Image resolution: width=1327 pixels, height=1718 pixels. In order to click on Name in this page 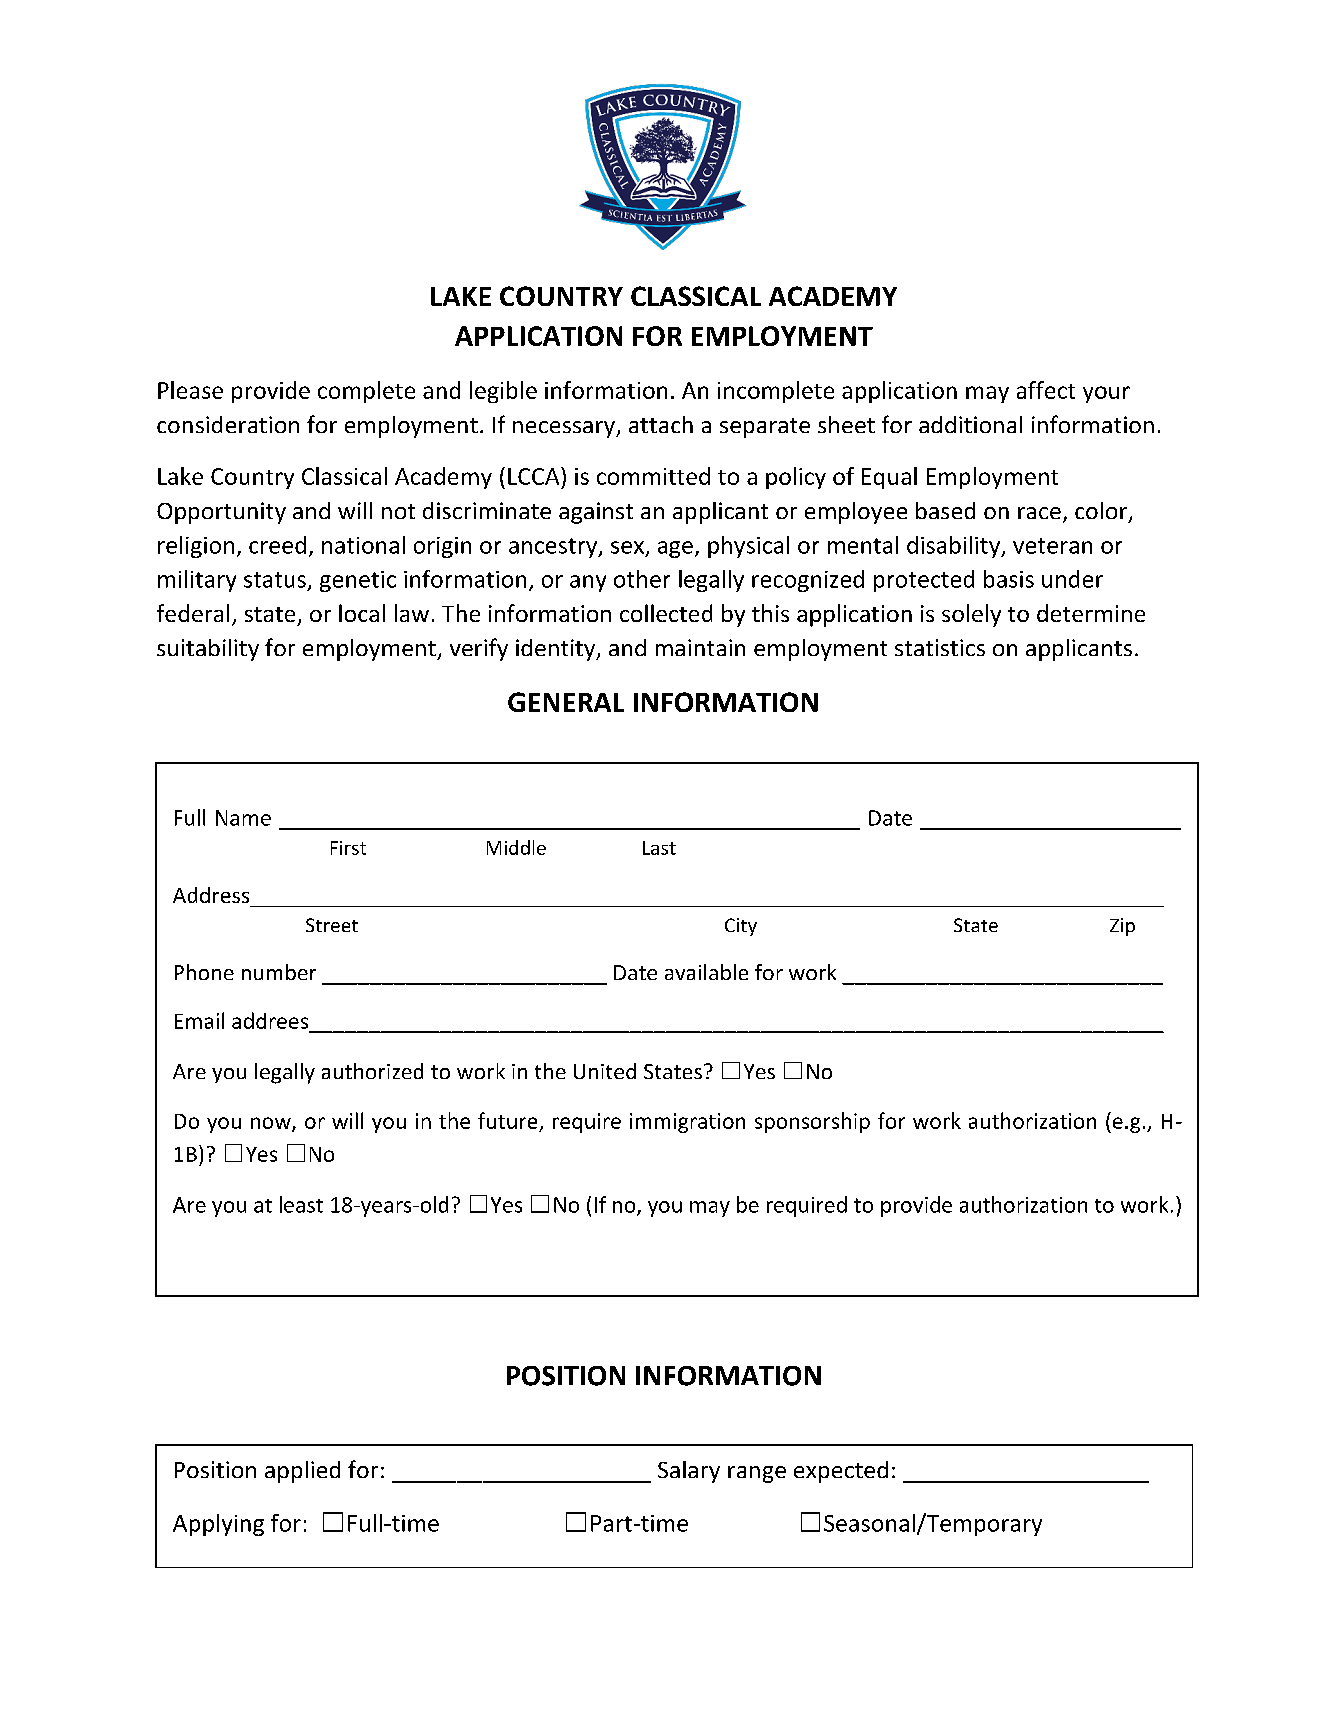, I will do `click(243, 818)`.
